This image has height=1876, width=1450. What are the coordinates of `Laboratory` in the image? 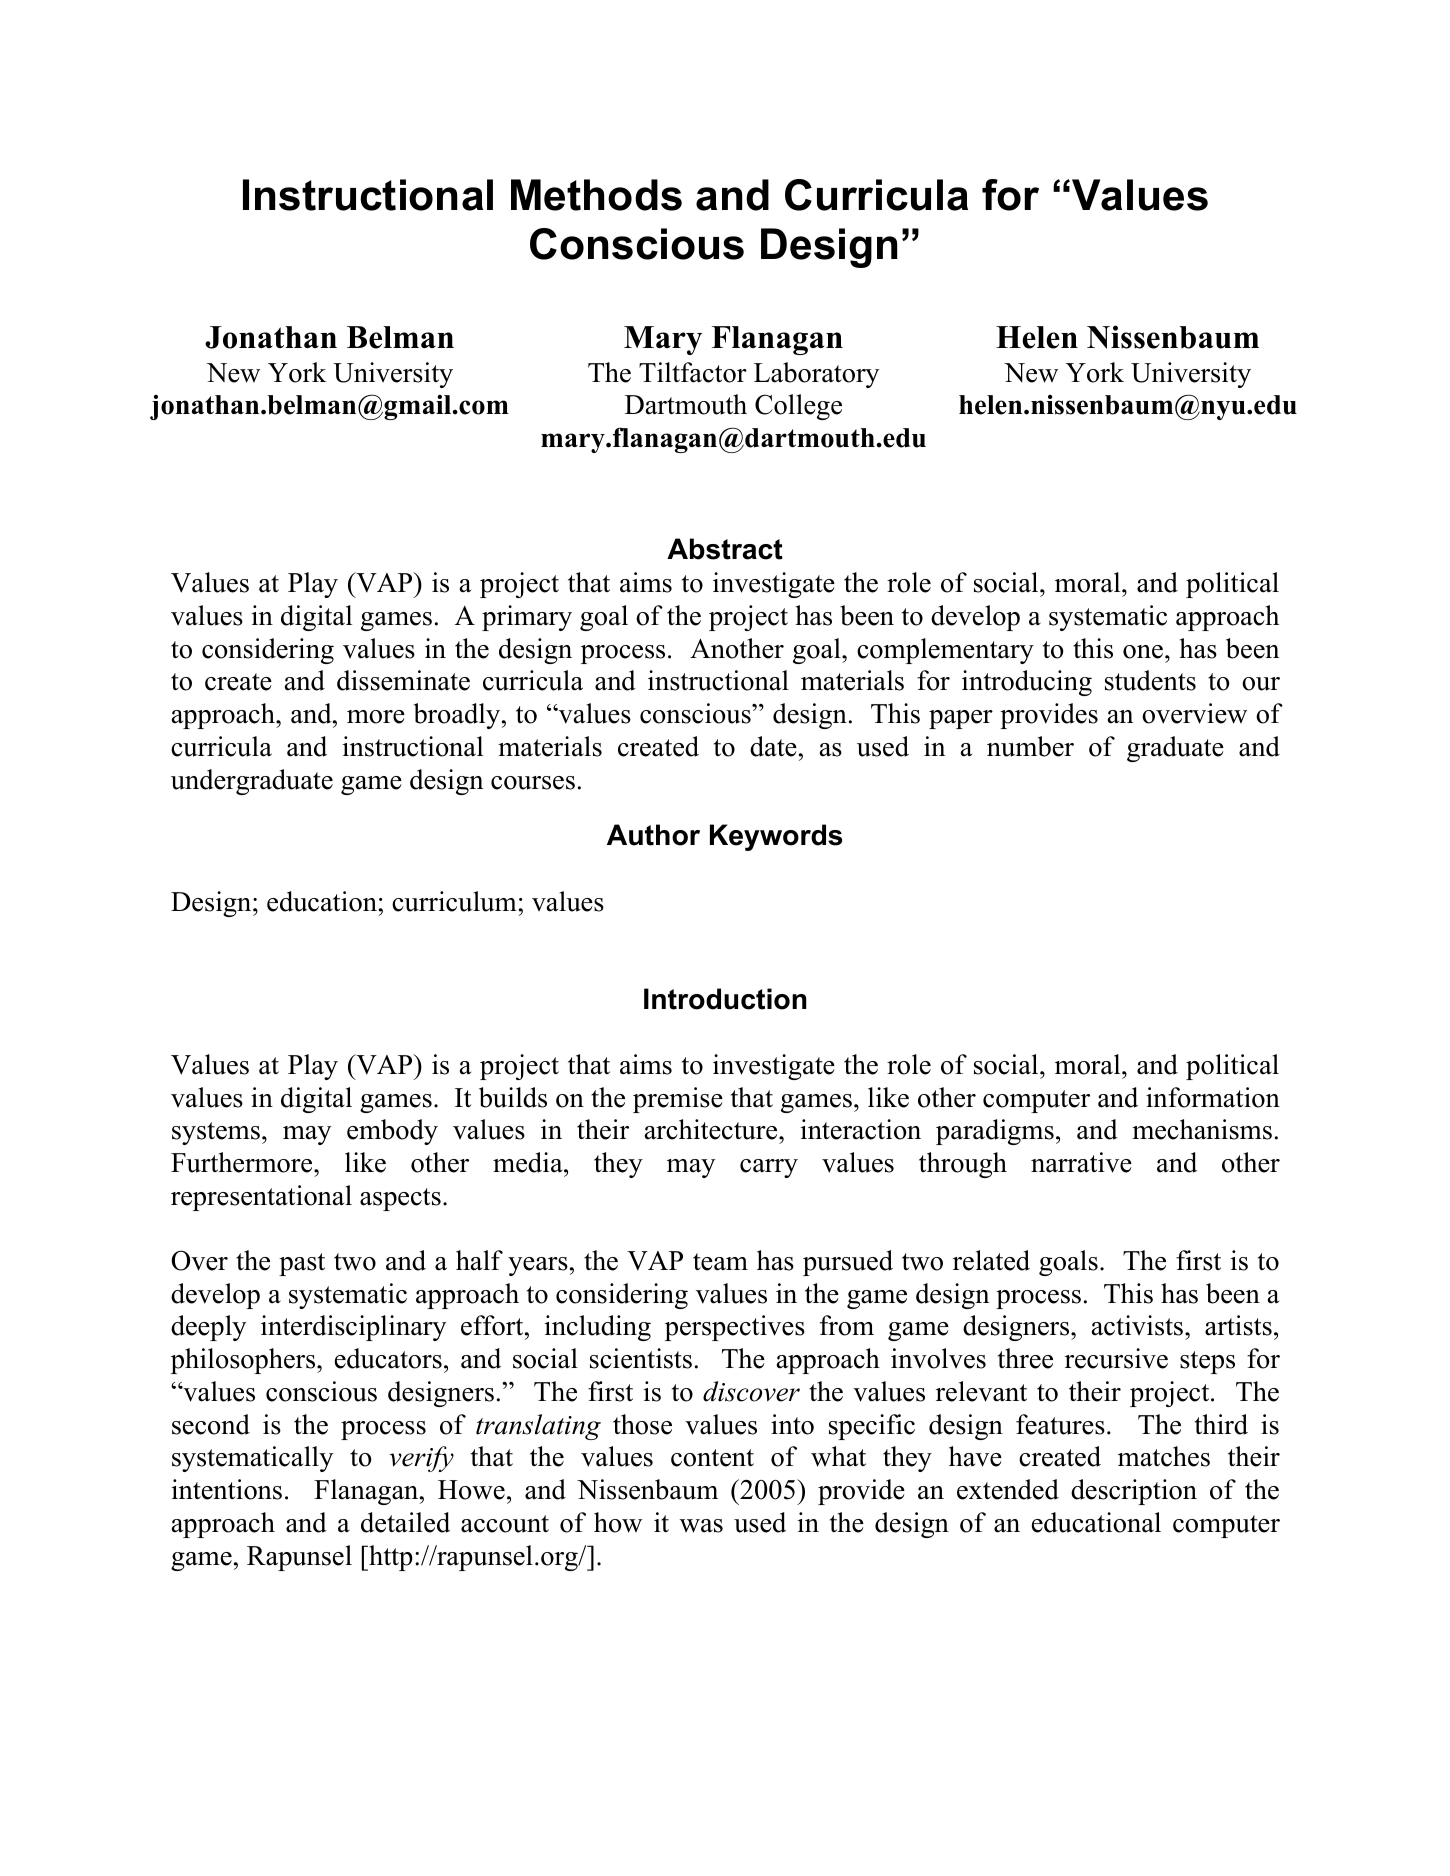 It's located at (816, 375).
